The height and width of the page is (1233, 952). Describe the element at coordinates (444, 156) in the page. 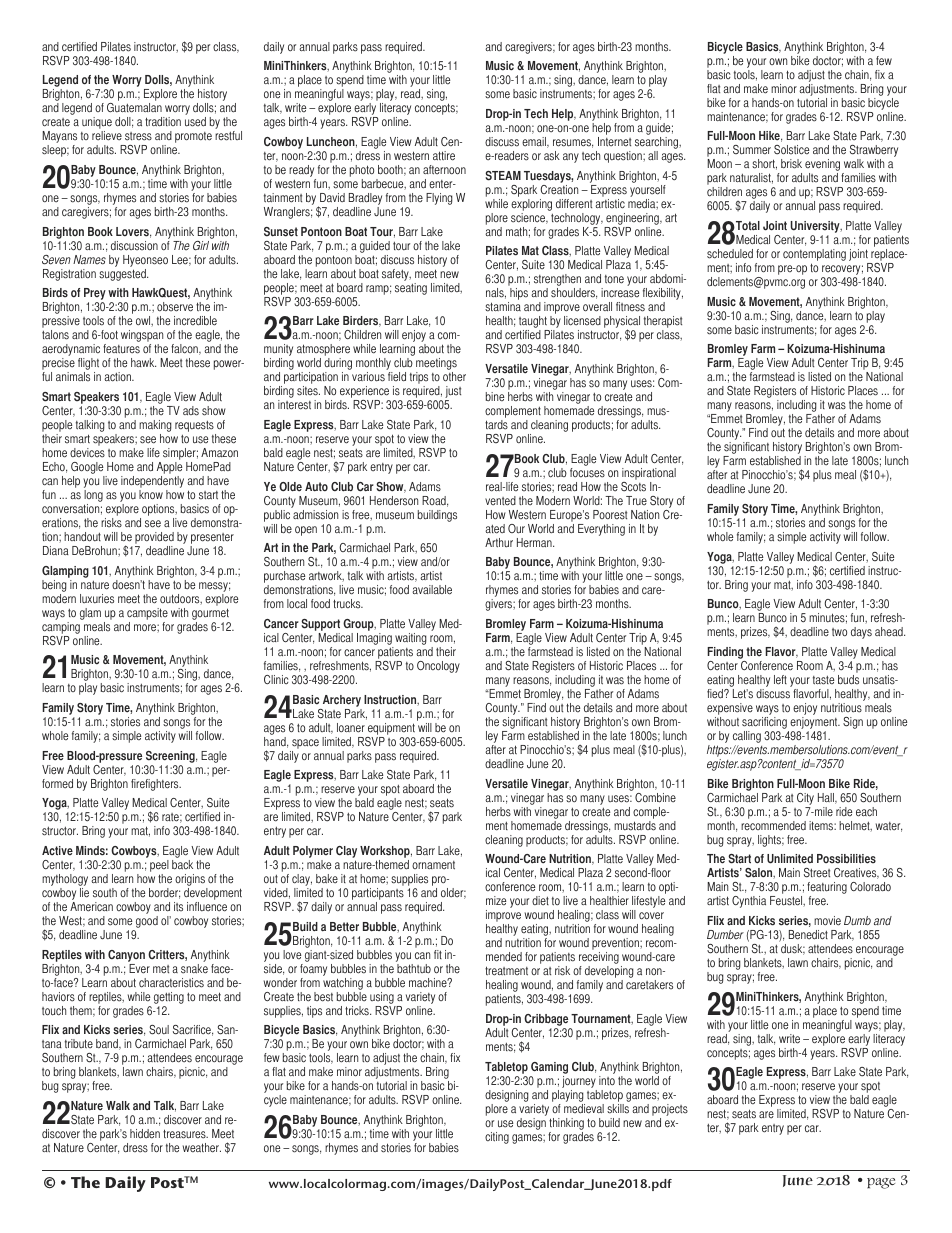

I see `attire` at that location.
